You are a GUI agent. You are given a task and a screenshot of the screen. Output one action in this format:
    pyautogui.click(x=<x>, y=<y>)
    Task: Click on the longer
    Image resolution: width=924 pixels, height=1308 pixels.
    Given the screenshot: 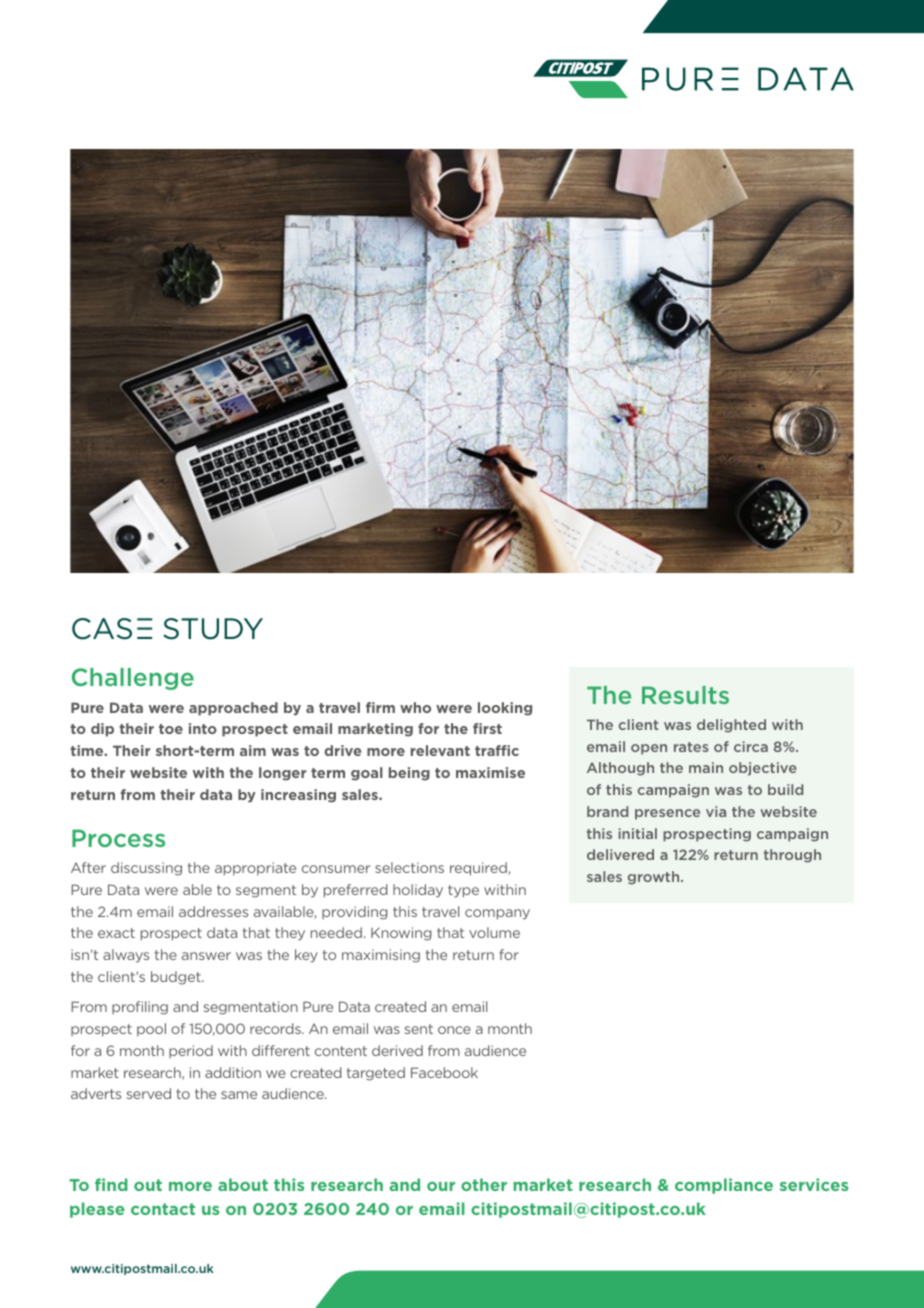 What is the action you would take?
    pyautogui.click(x=282, y=774)
